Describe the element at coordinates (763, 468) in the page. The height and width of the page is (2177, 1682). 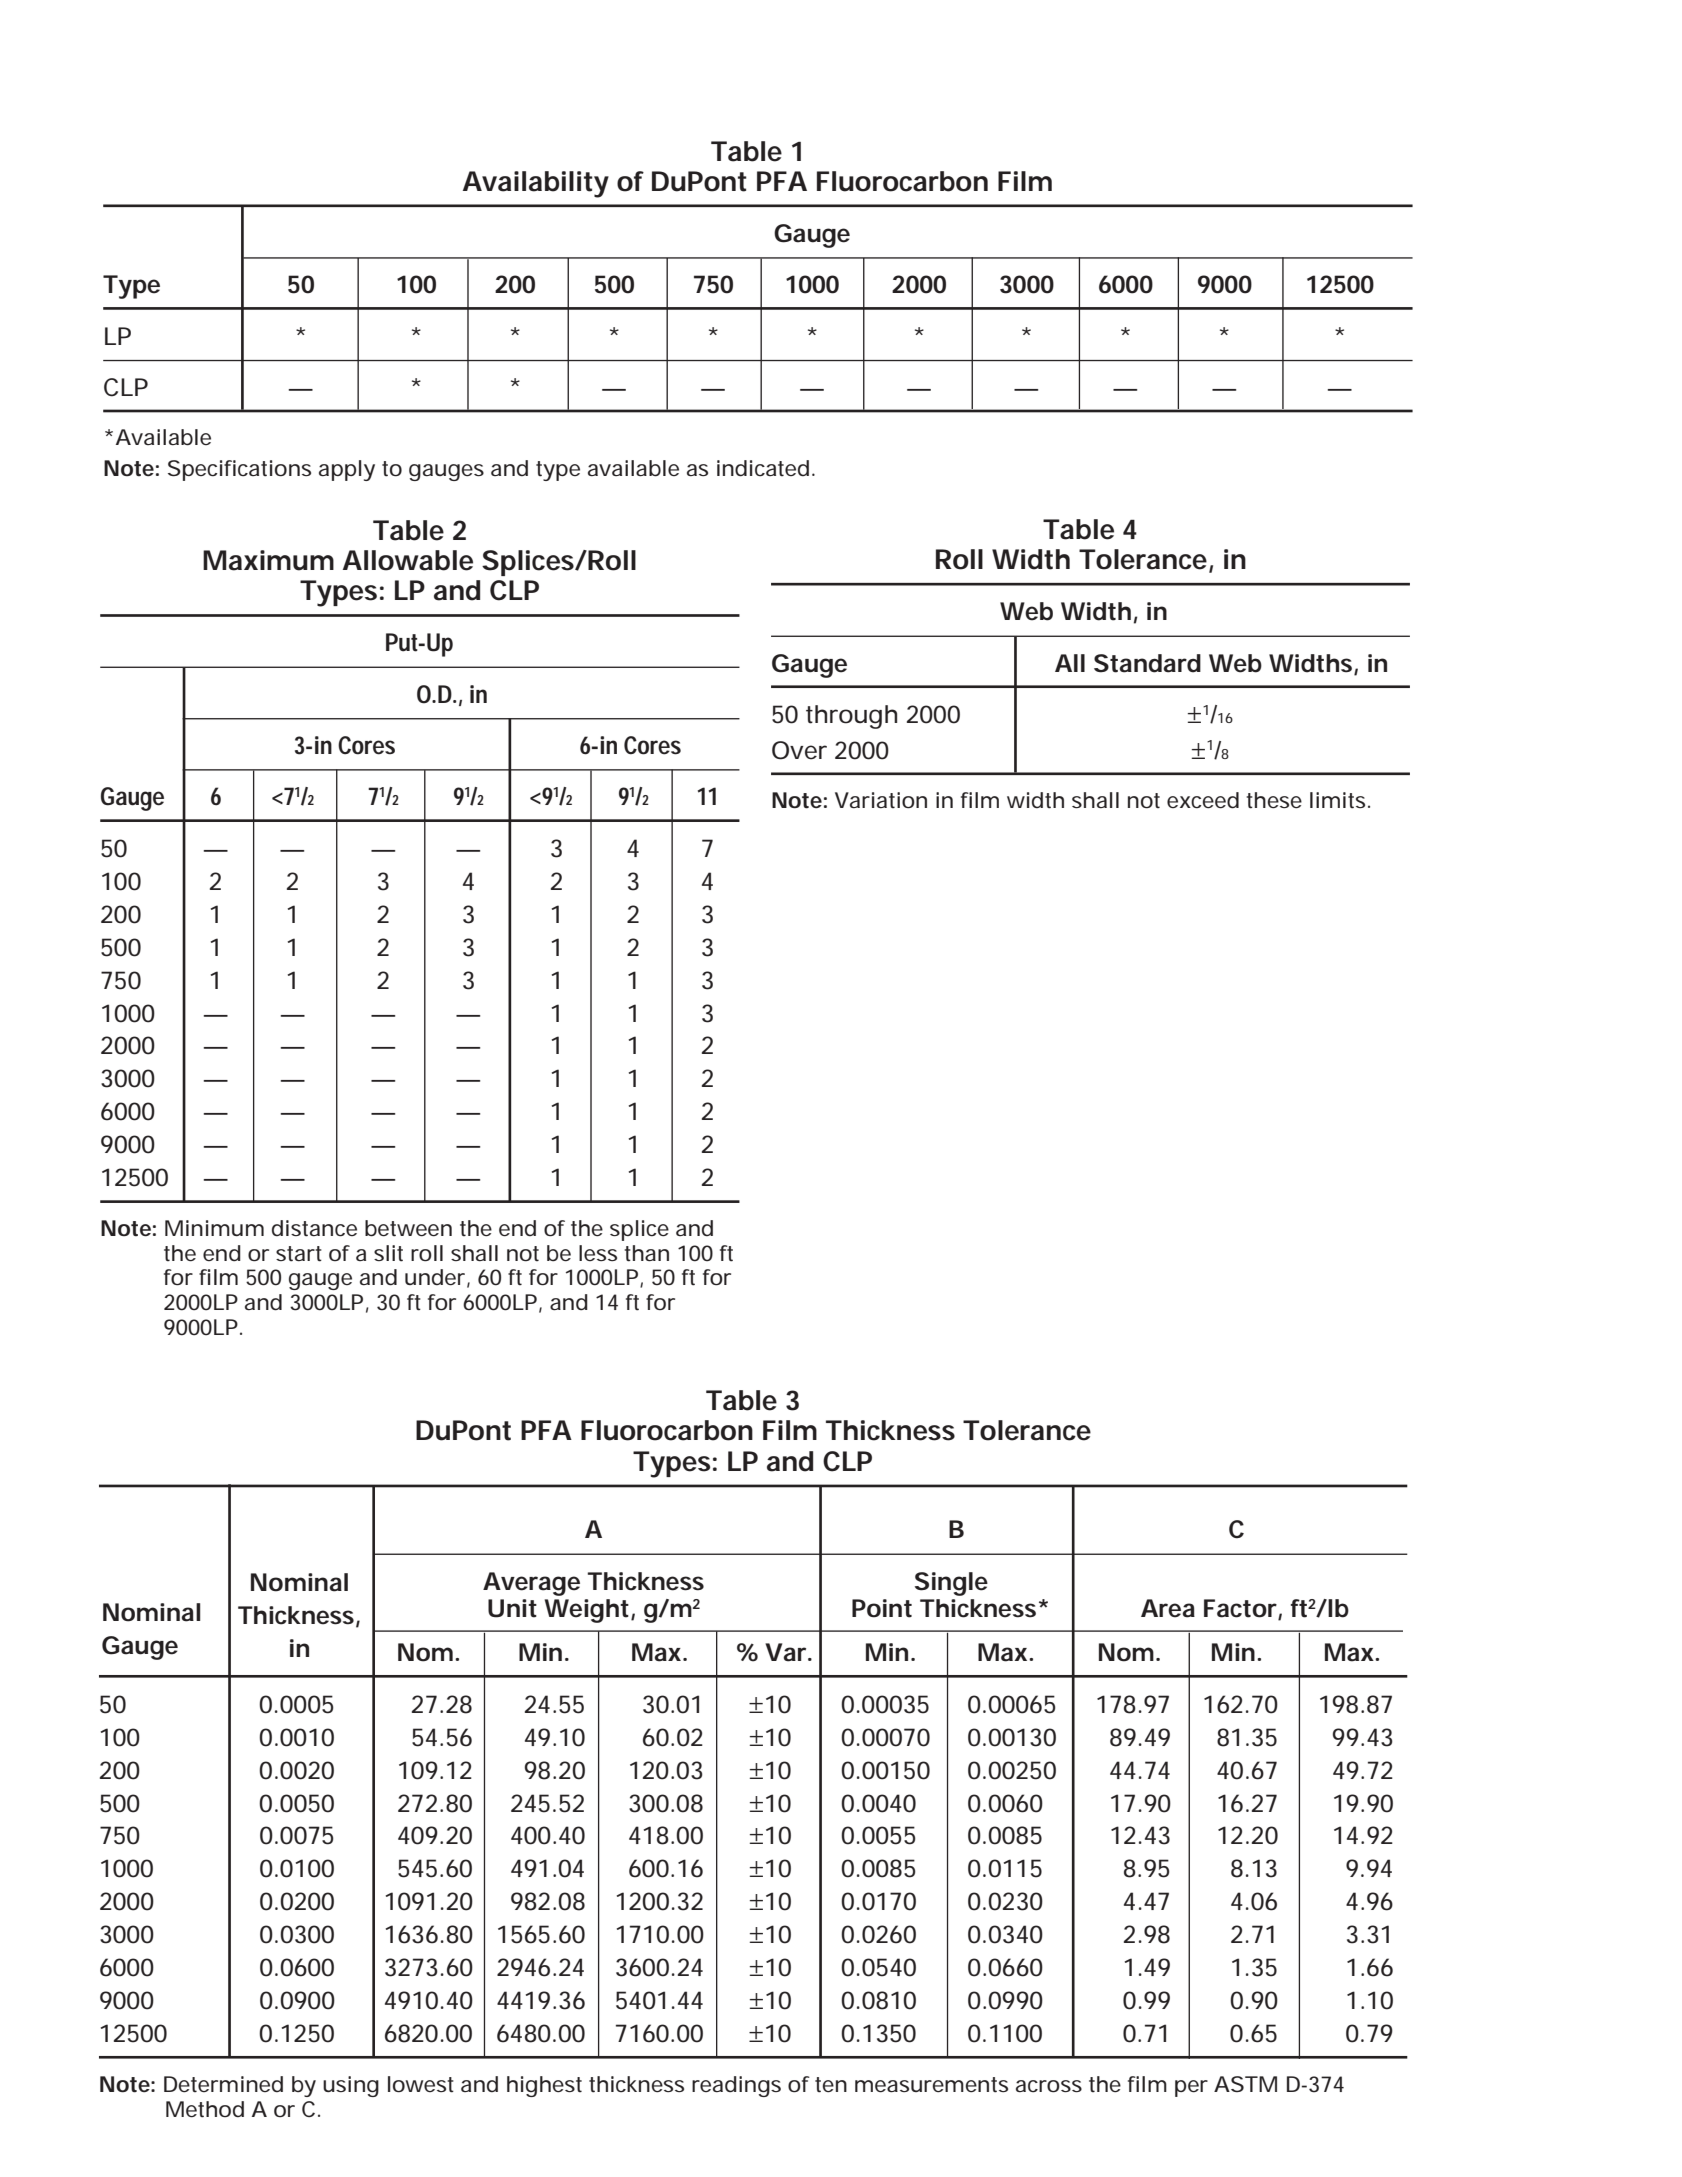
I see `indicated` at that location.
